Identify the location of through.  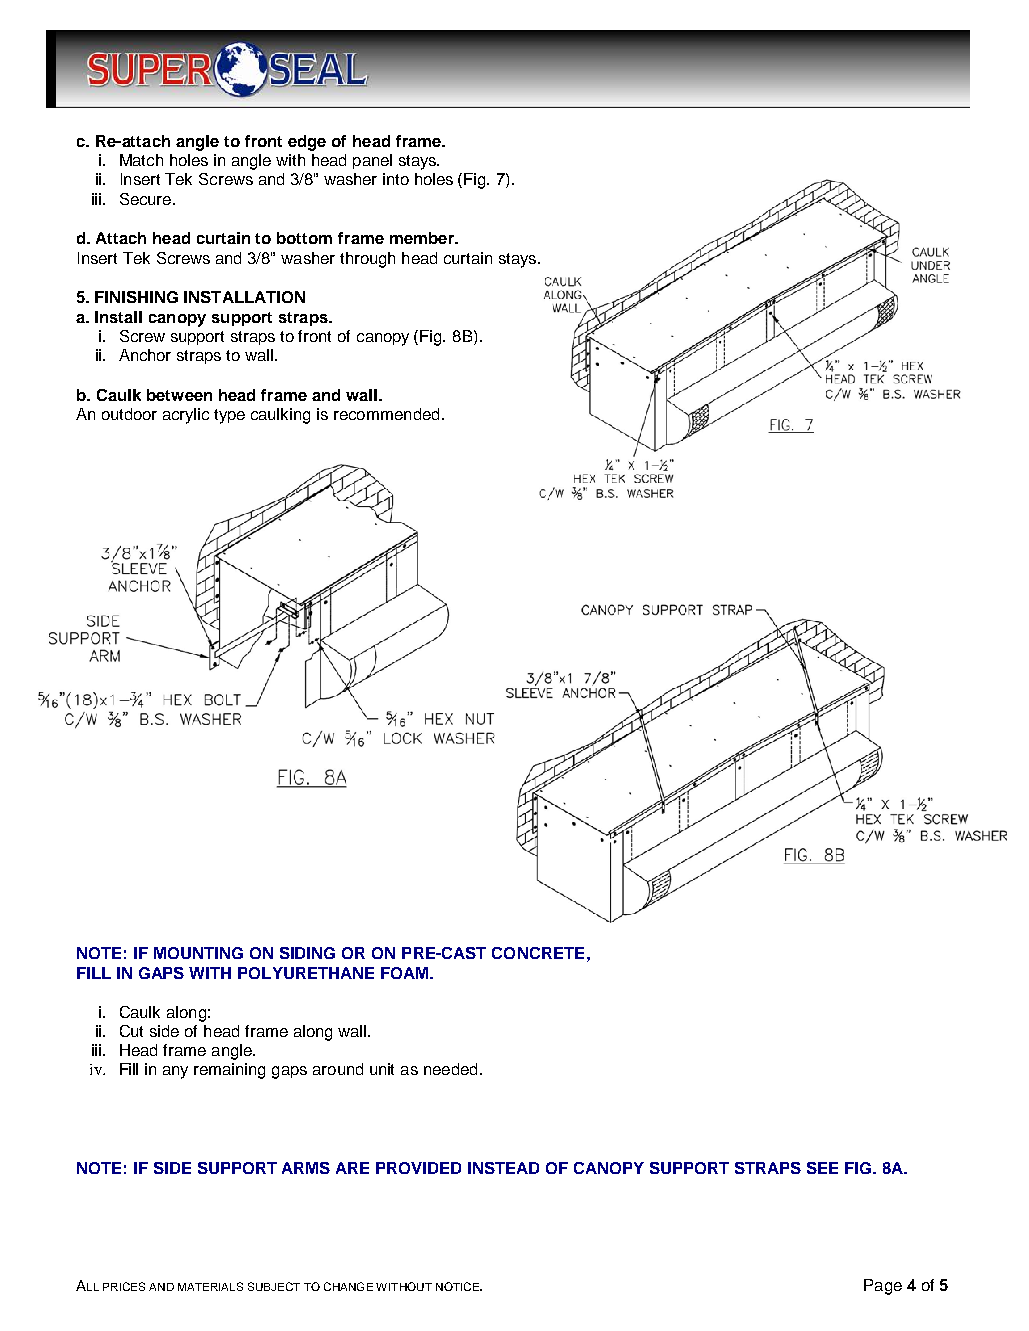
(367, 260).
